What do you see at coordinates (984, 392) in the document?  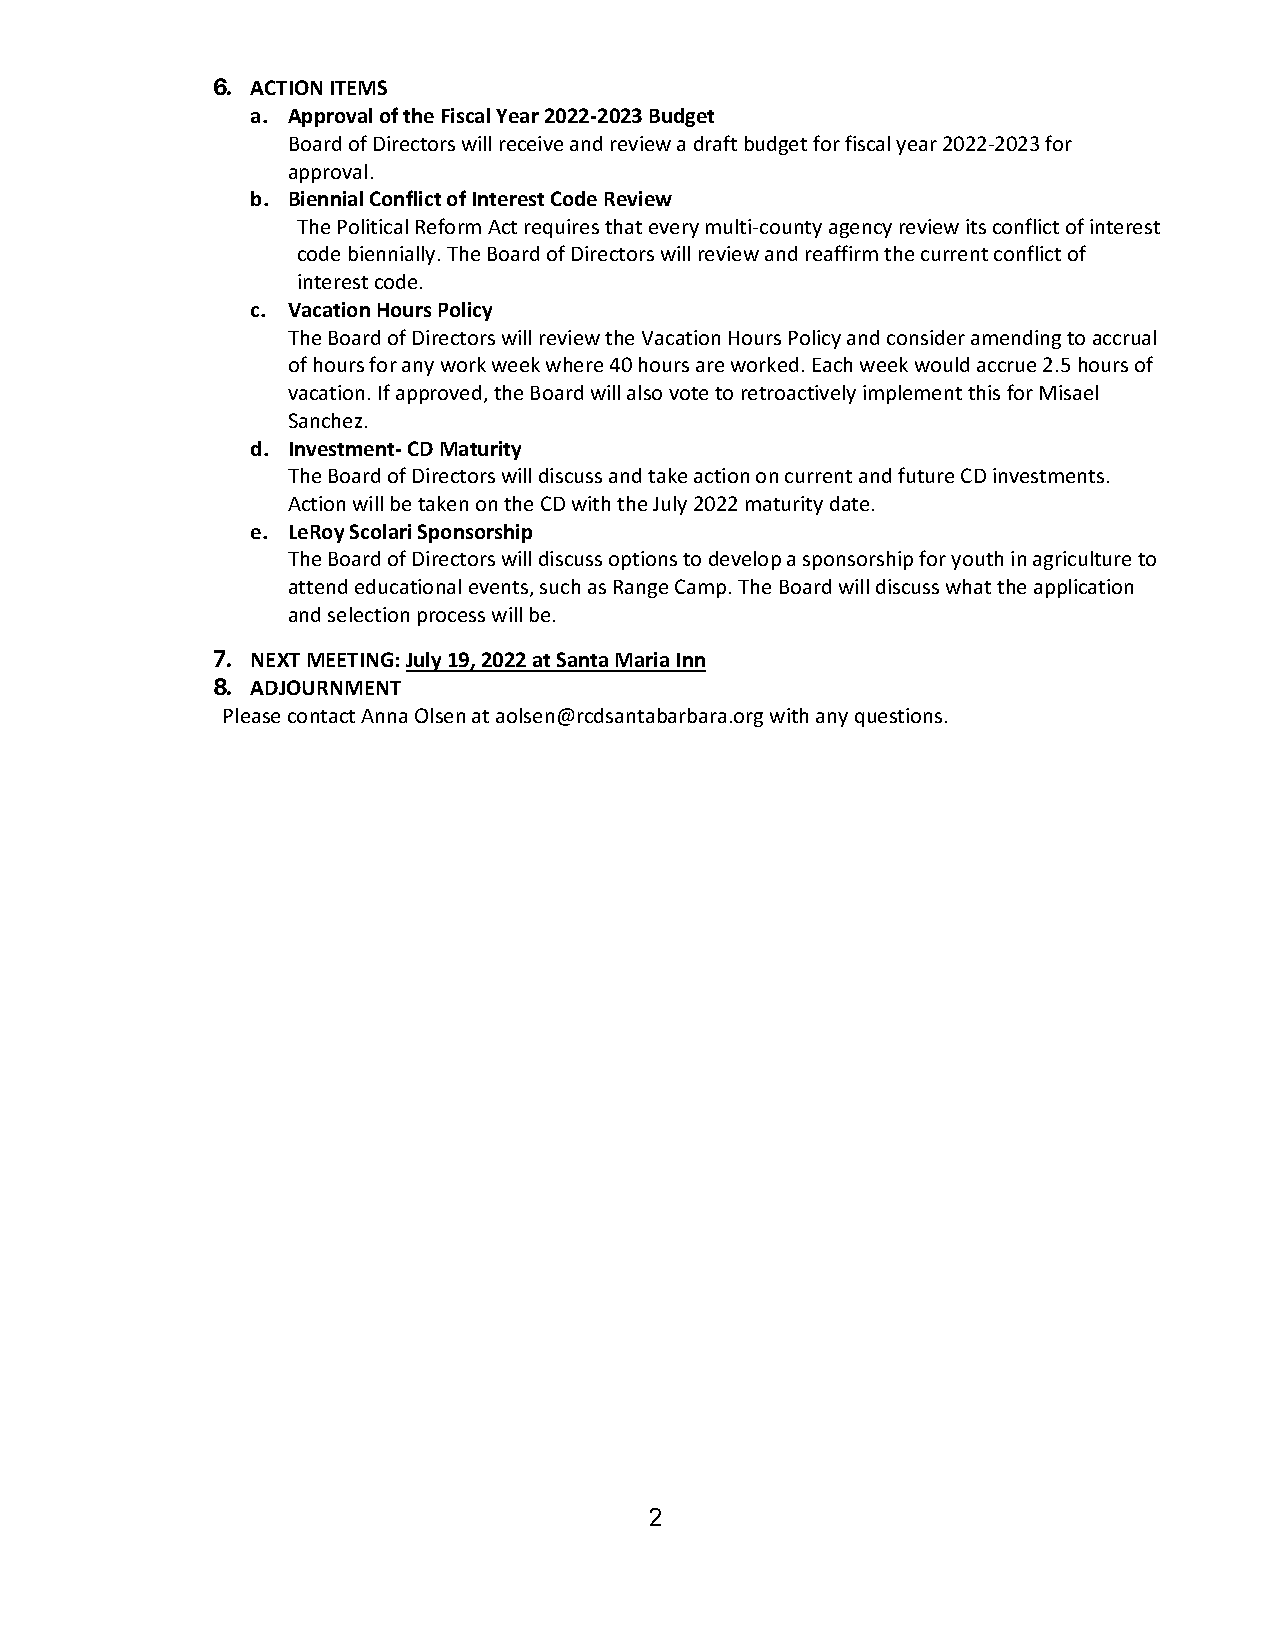 I see `this` at bounding box center [984, 392].
